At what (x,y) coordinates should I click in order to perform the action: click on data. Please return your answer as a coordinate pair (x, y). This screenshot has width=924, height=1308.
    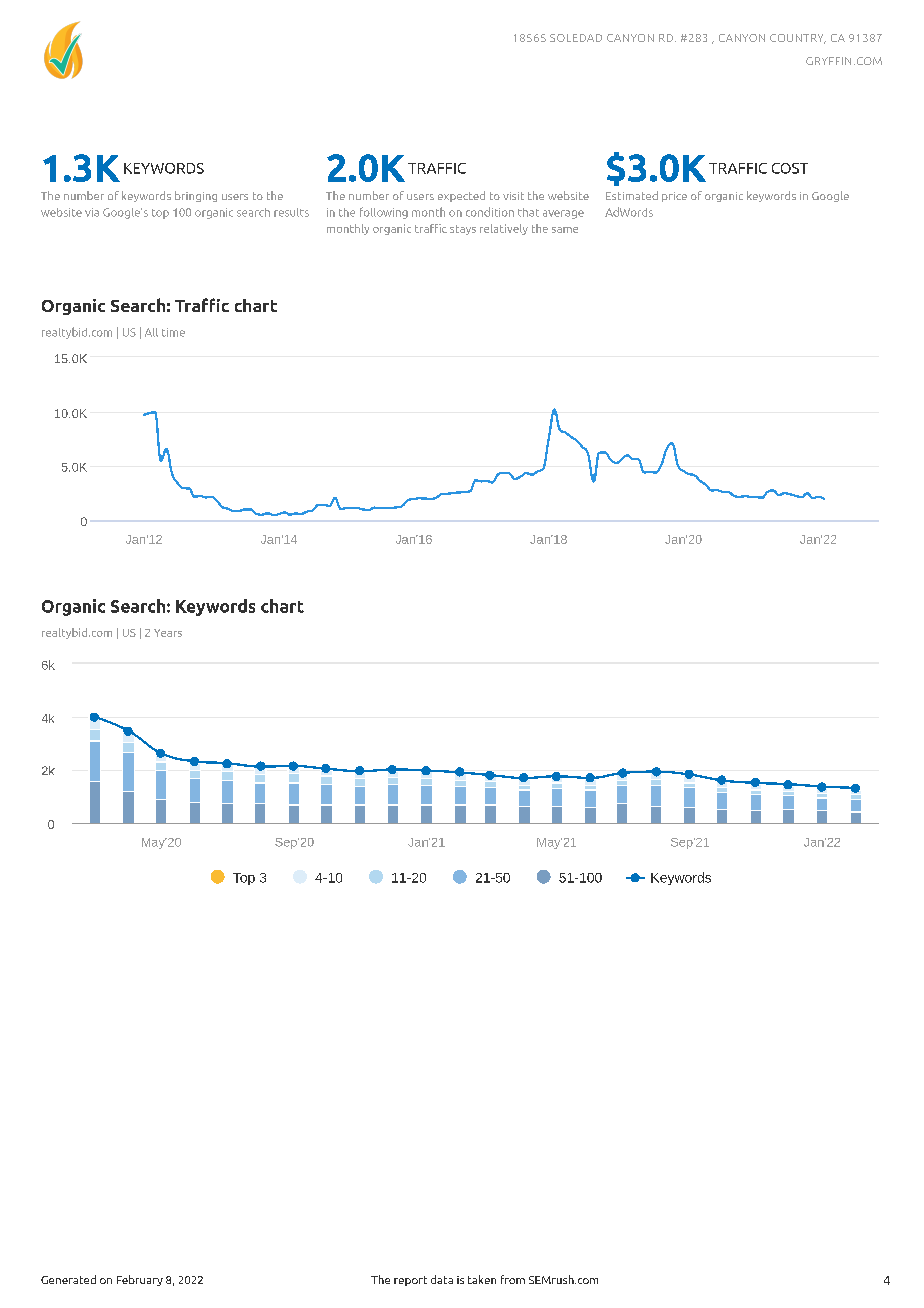
    Looking at the image, I should click on (442, 1279).
